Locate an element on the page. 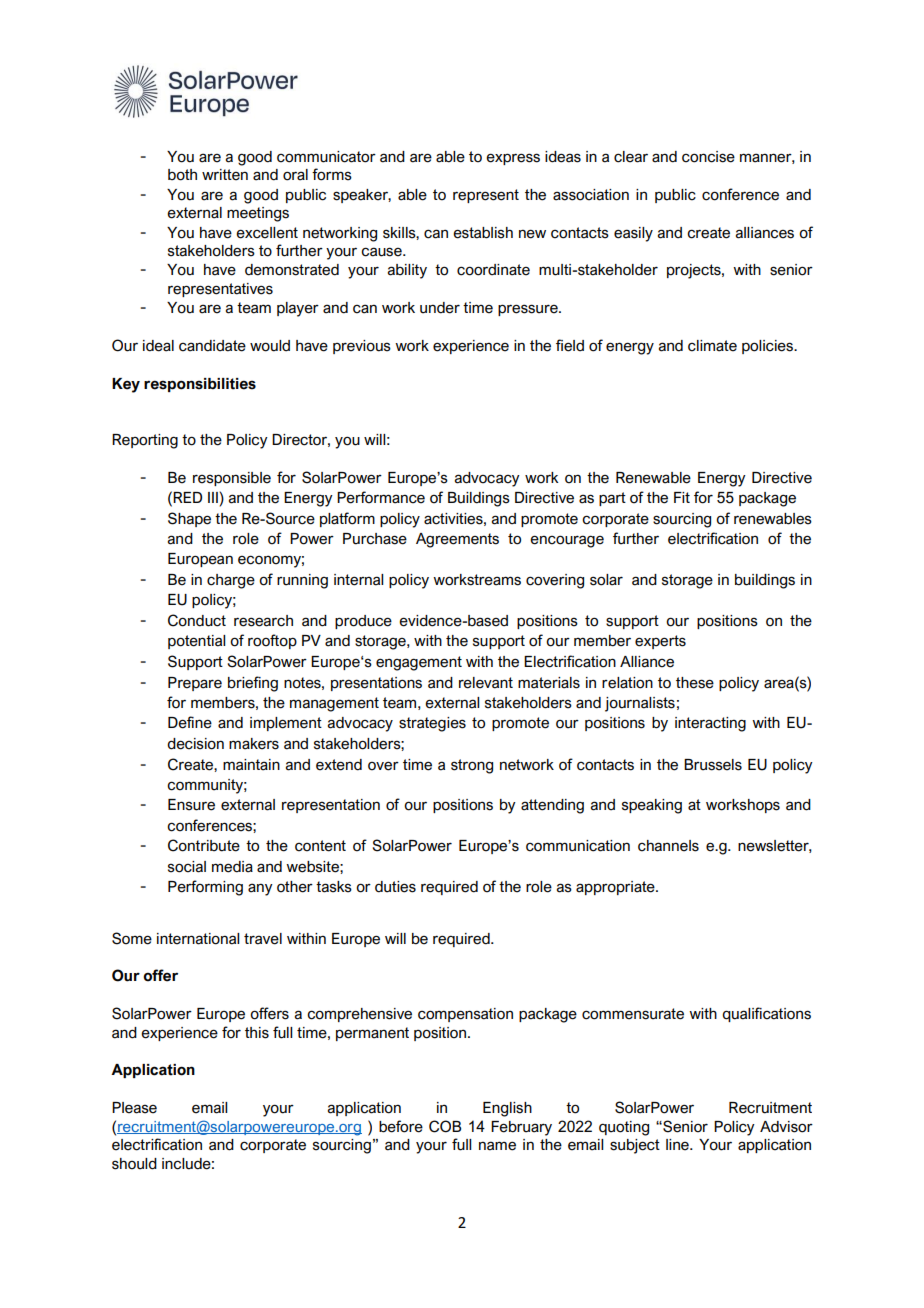  concise is located at coordinates (708, 157).
